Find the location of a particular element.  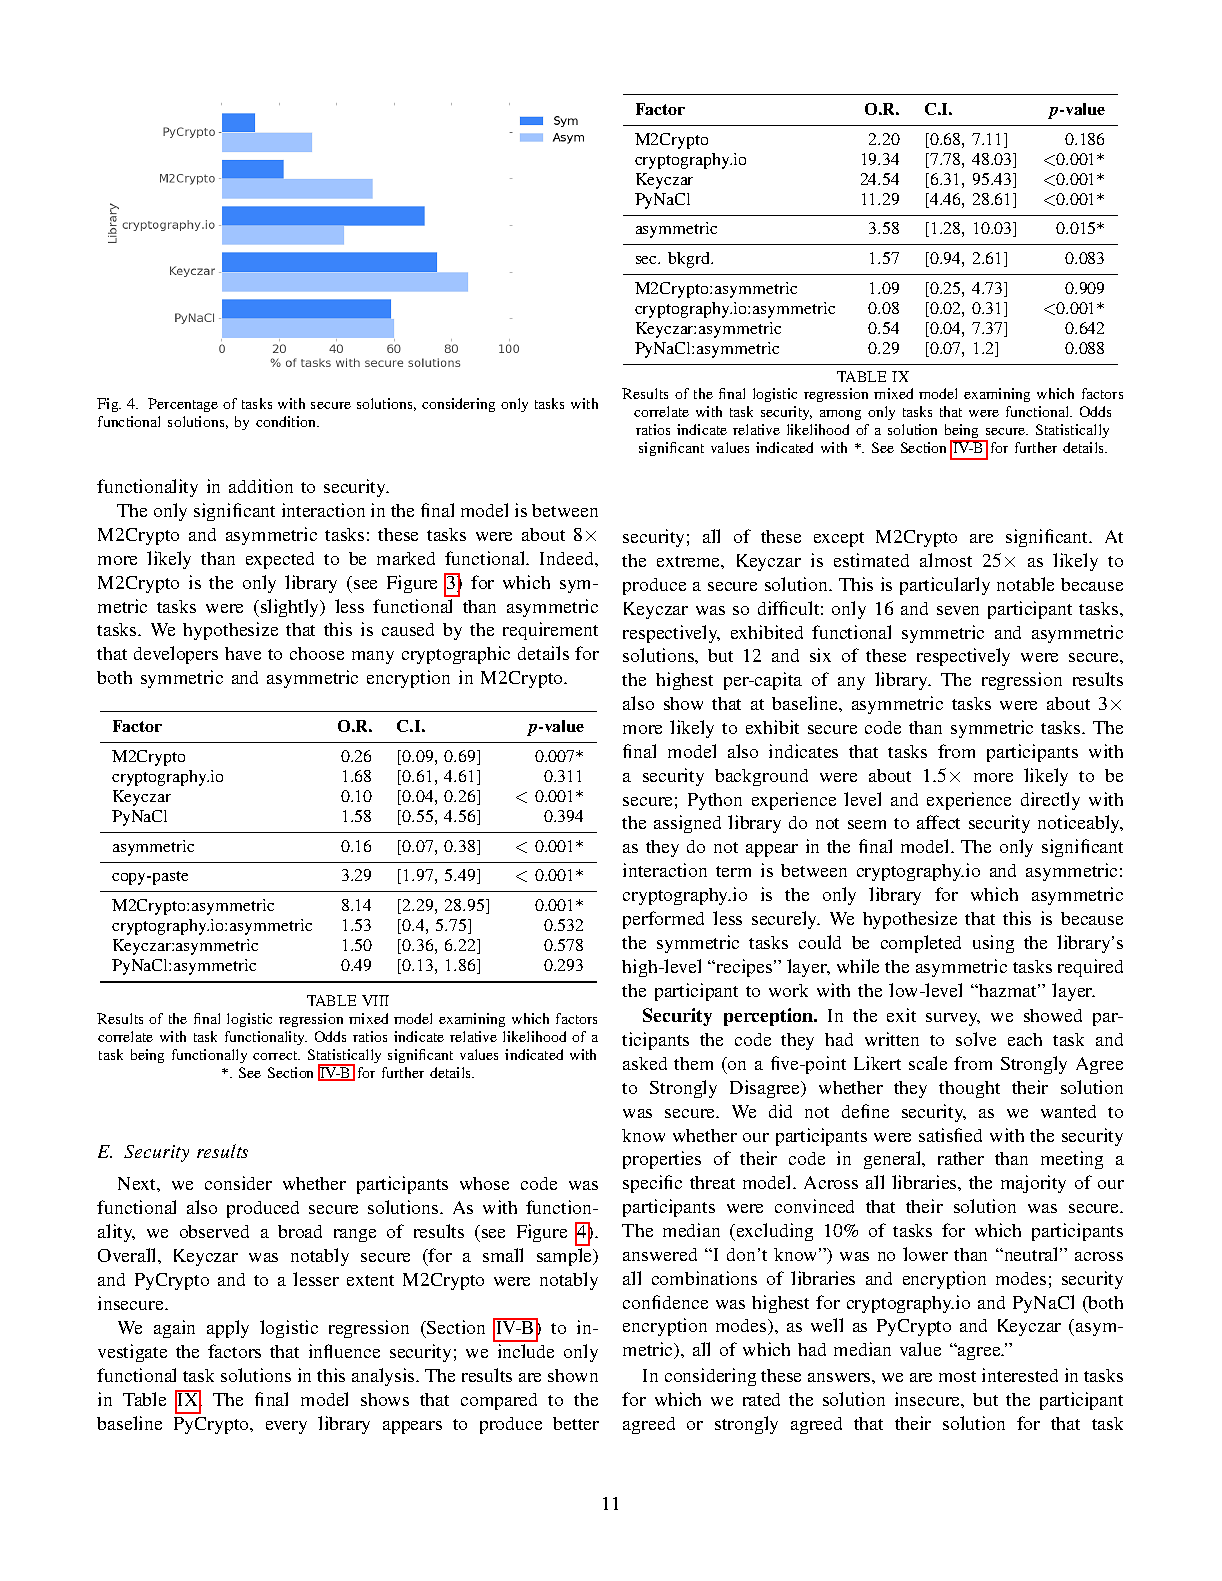

using is located at coordinates (993, 944).
